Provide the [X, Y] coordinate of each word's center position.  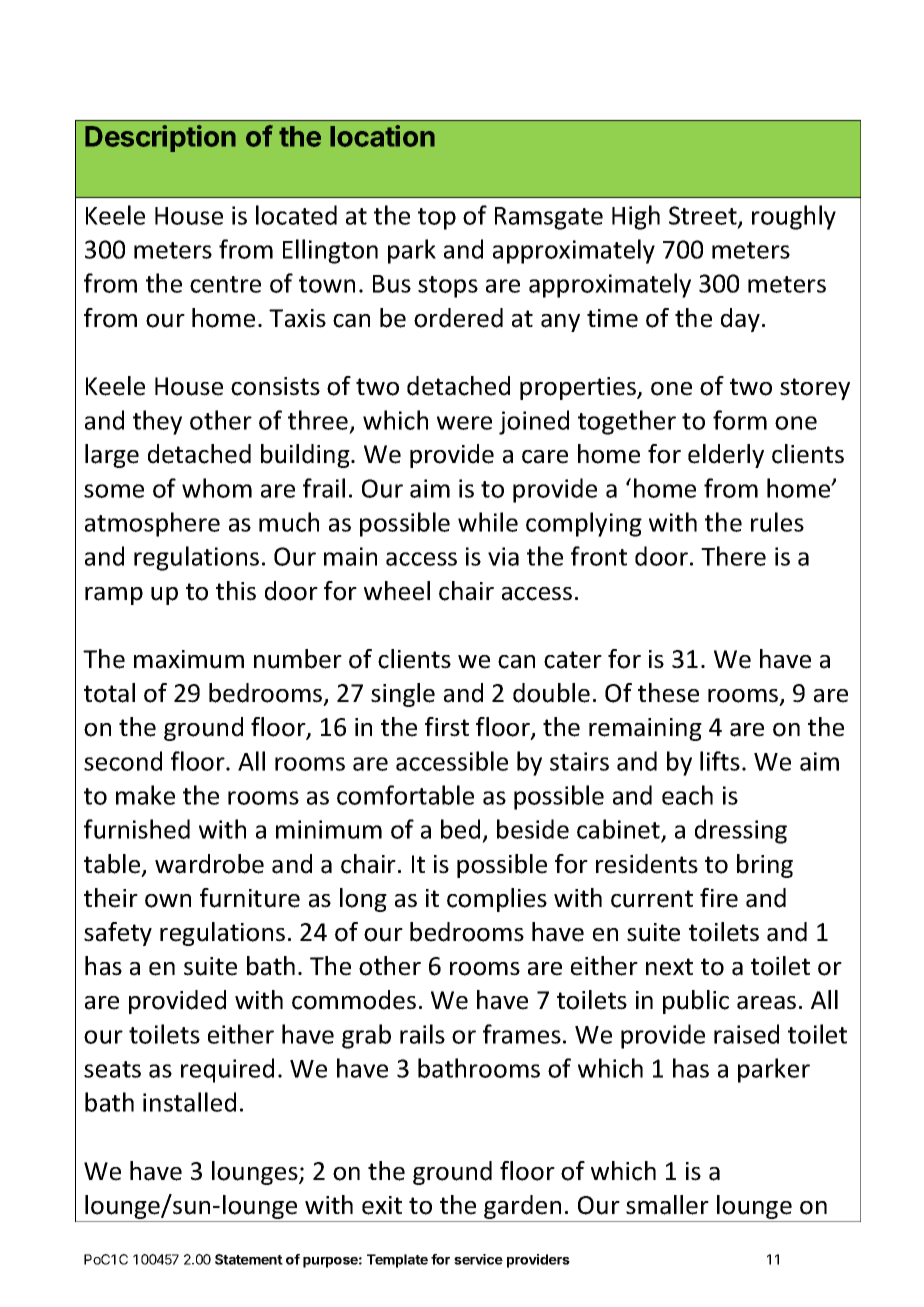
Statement [249, 1259]
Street [704, 216]
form [740, 420]
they [157, 422]
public [696, 1002]
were [464, 423]
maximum [189, 659]
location [382, 136]
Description [160, 138]
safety [118, 934]
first [447, 727]
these [668, 693]
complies [497, 900]
